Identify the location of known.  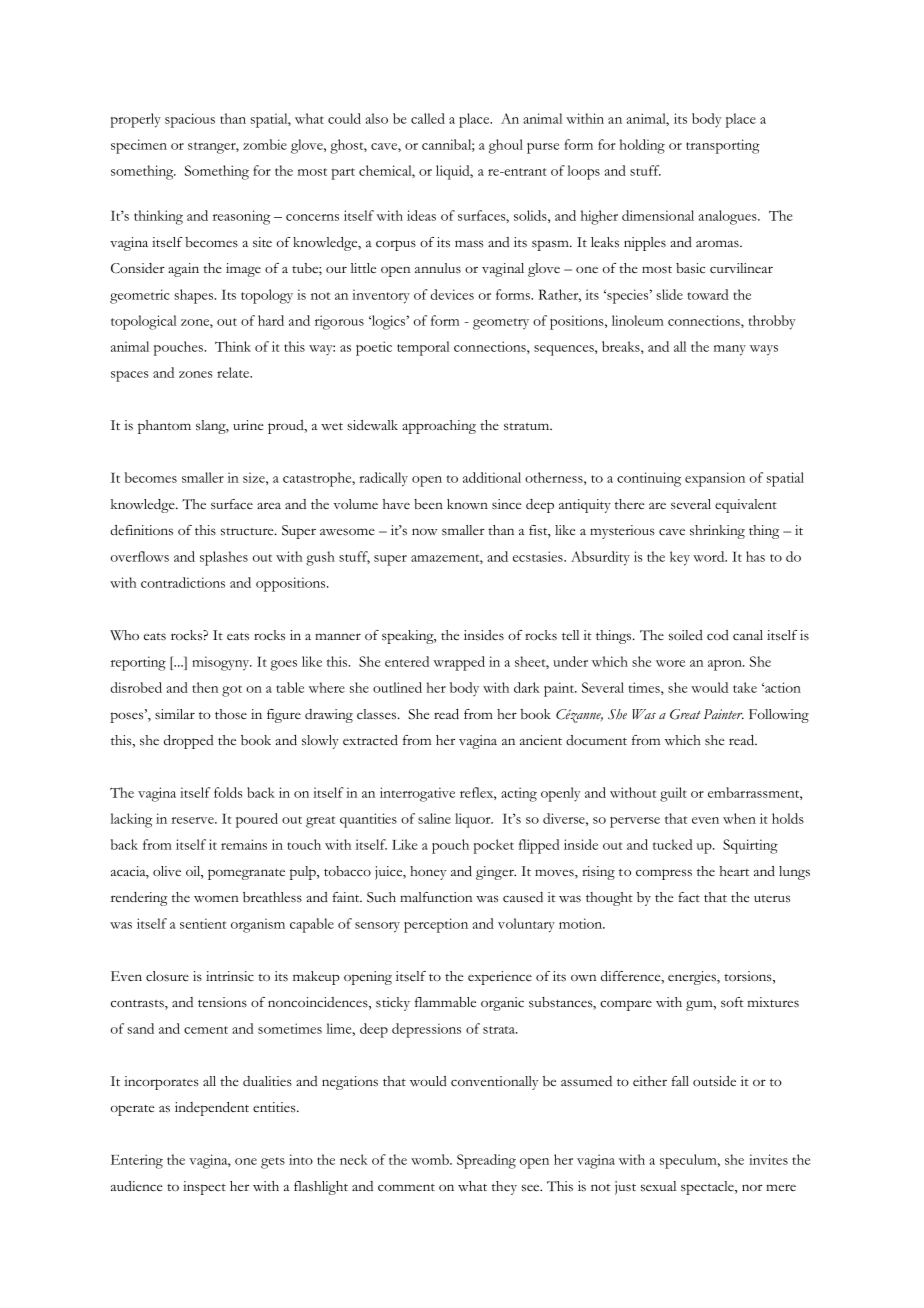
(467, 504).
